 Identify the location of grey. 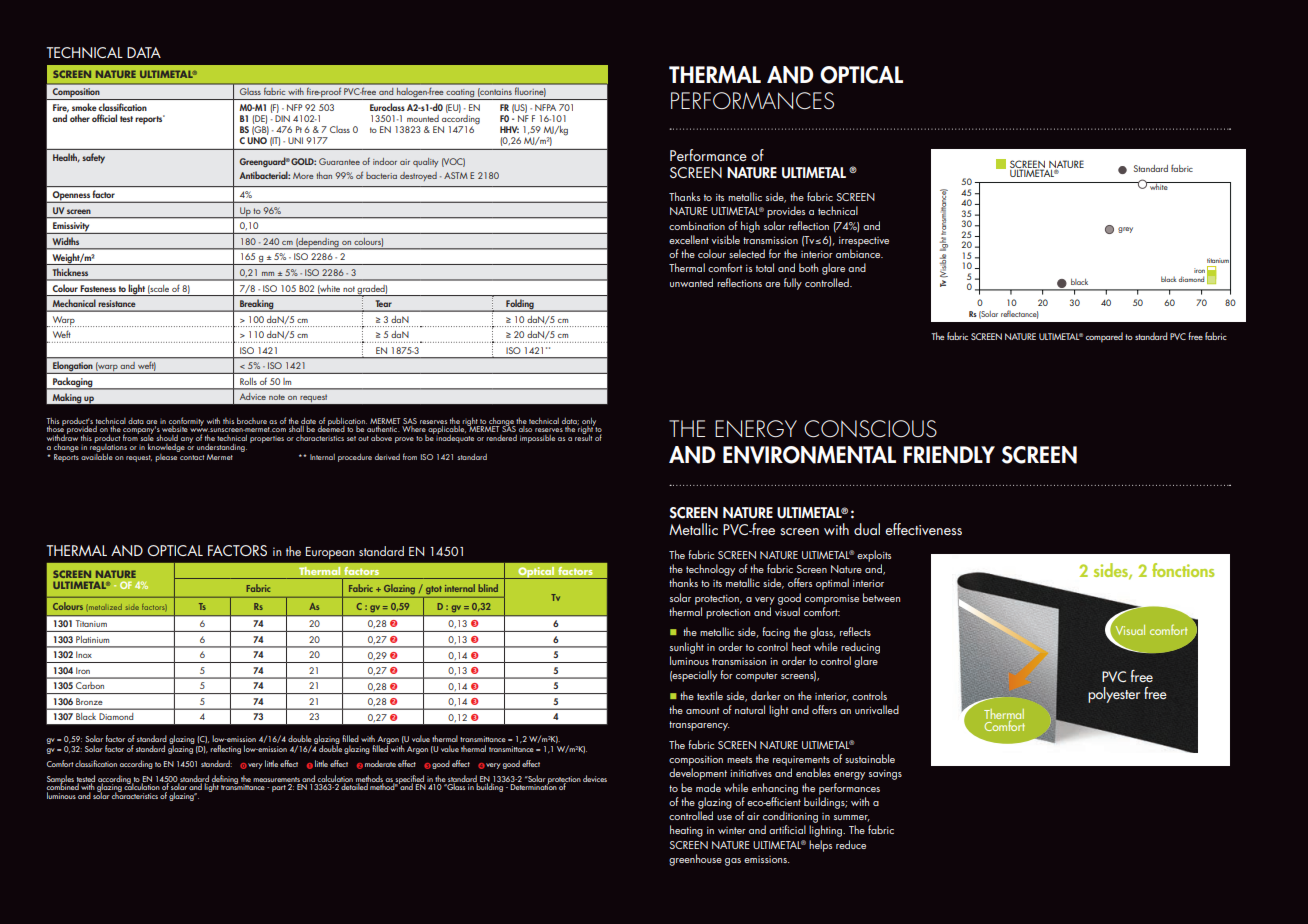
(1125, 230).
